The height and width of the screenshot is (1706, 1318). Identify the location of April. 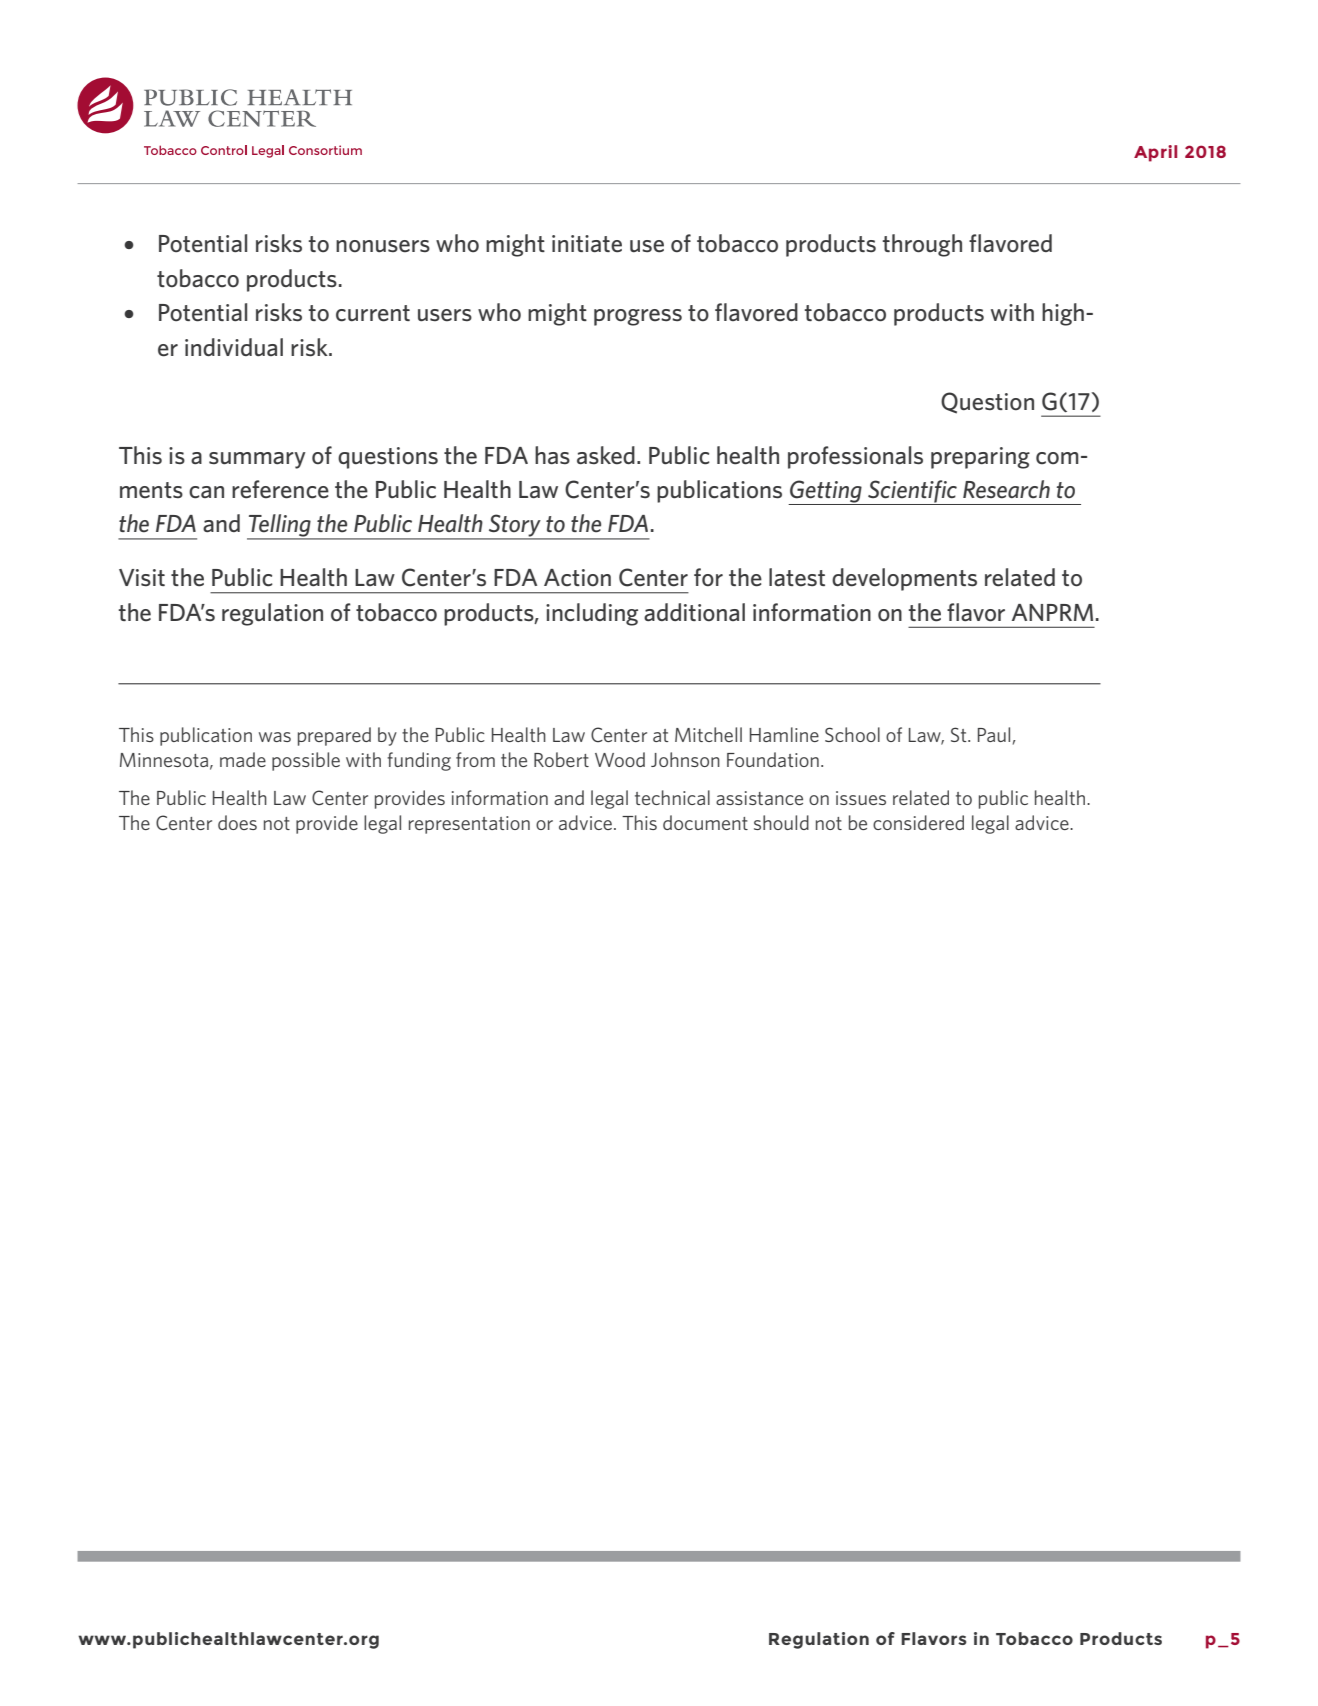
(1155, 153).
